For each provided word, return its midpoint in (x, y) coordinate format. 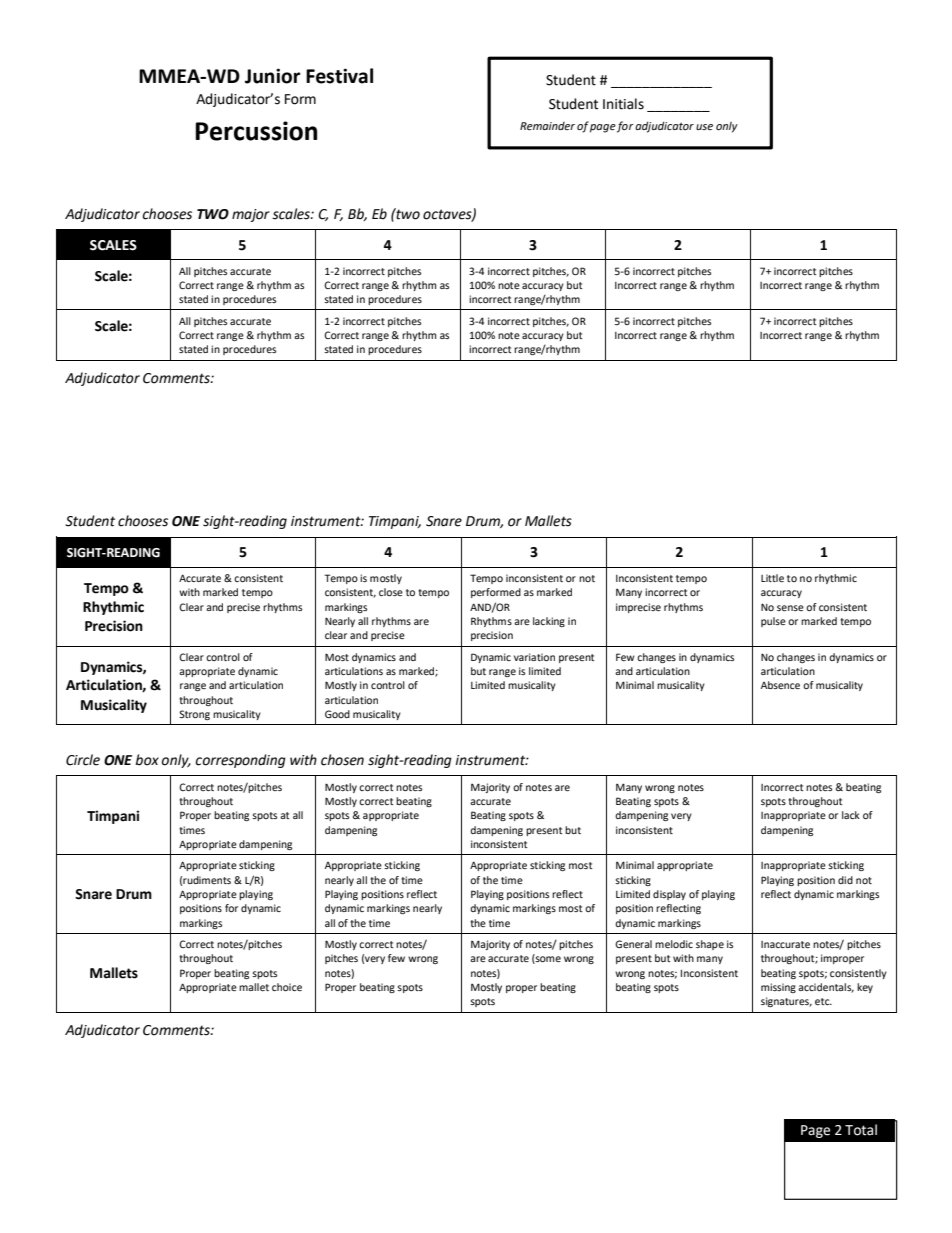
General (633, 944)
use (704, 127)
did (845, 880)
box (147, 760)
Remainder (547, 126)
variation (534, 657)
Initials (623, 104)
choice (287, 987)
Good (337, 714)
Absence (780, 685)
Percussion (256, 131)
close (391, 592)
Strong (194, 715)
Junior (272, 76)
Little (772, 578)
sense (790, 608)
